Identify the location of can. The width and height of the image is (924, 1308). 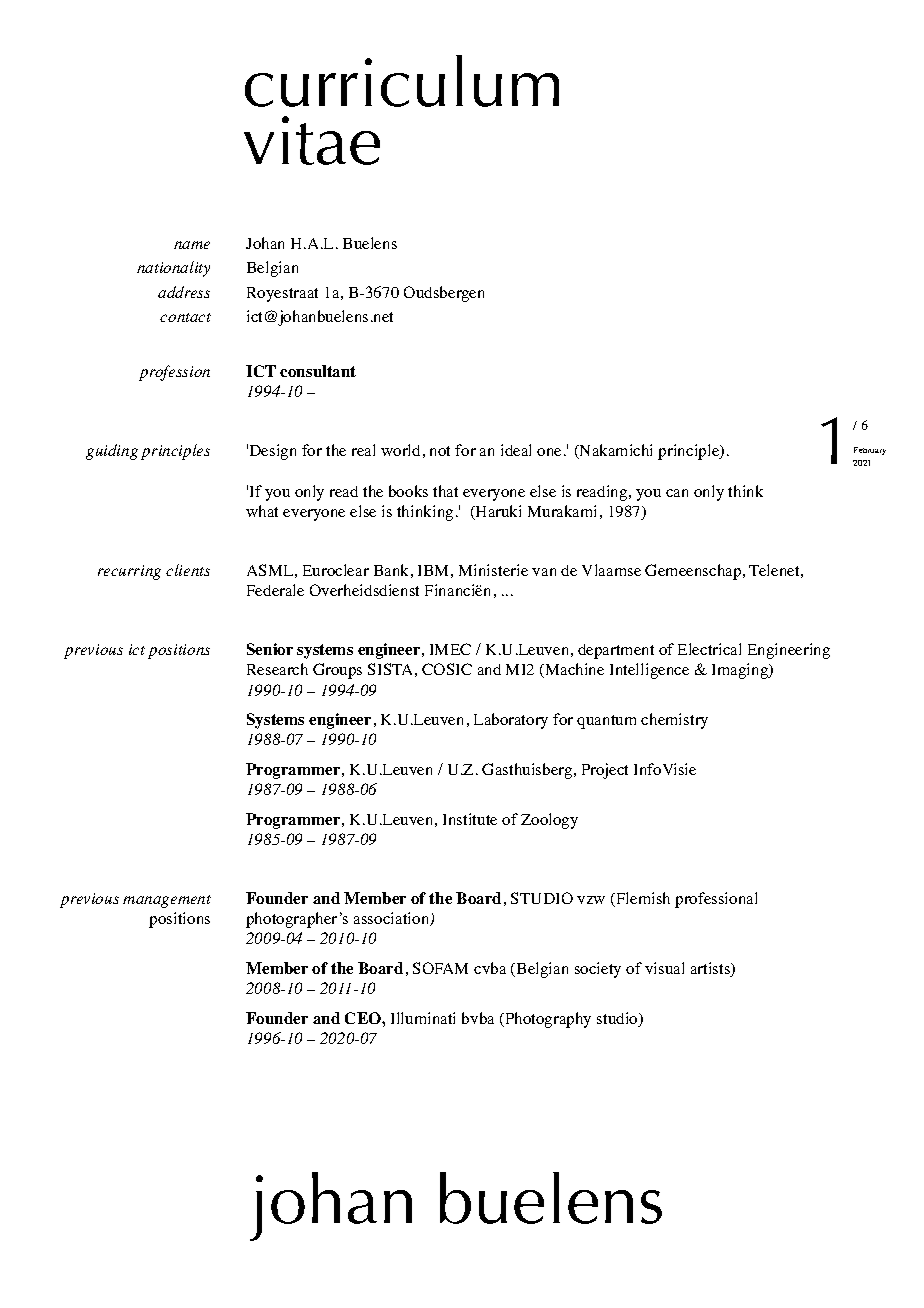
(677, 493).
